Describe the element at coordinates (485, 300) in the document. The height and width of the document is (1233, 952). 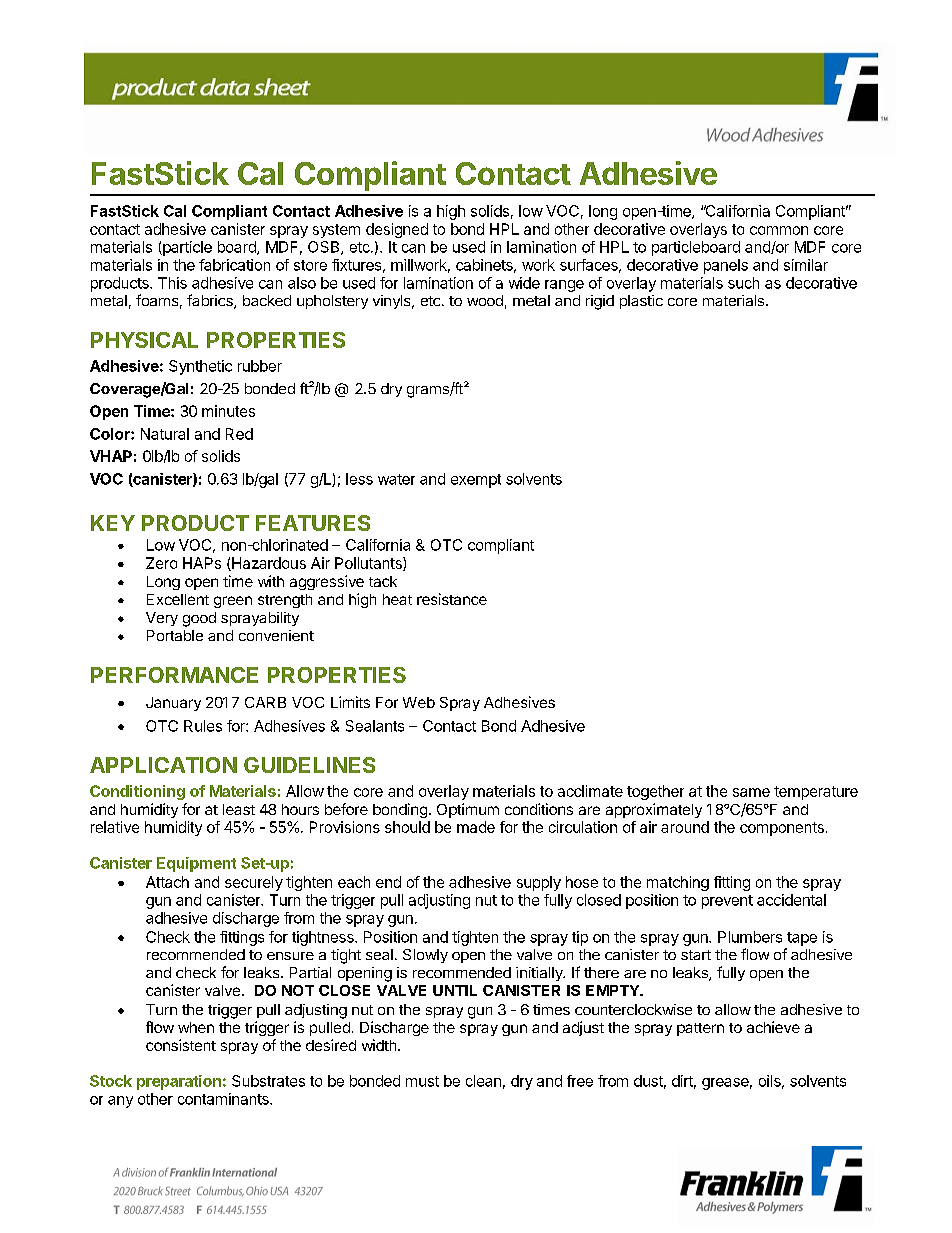
I see `wood` at that location.
